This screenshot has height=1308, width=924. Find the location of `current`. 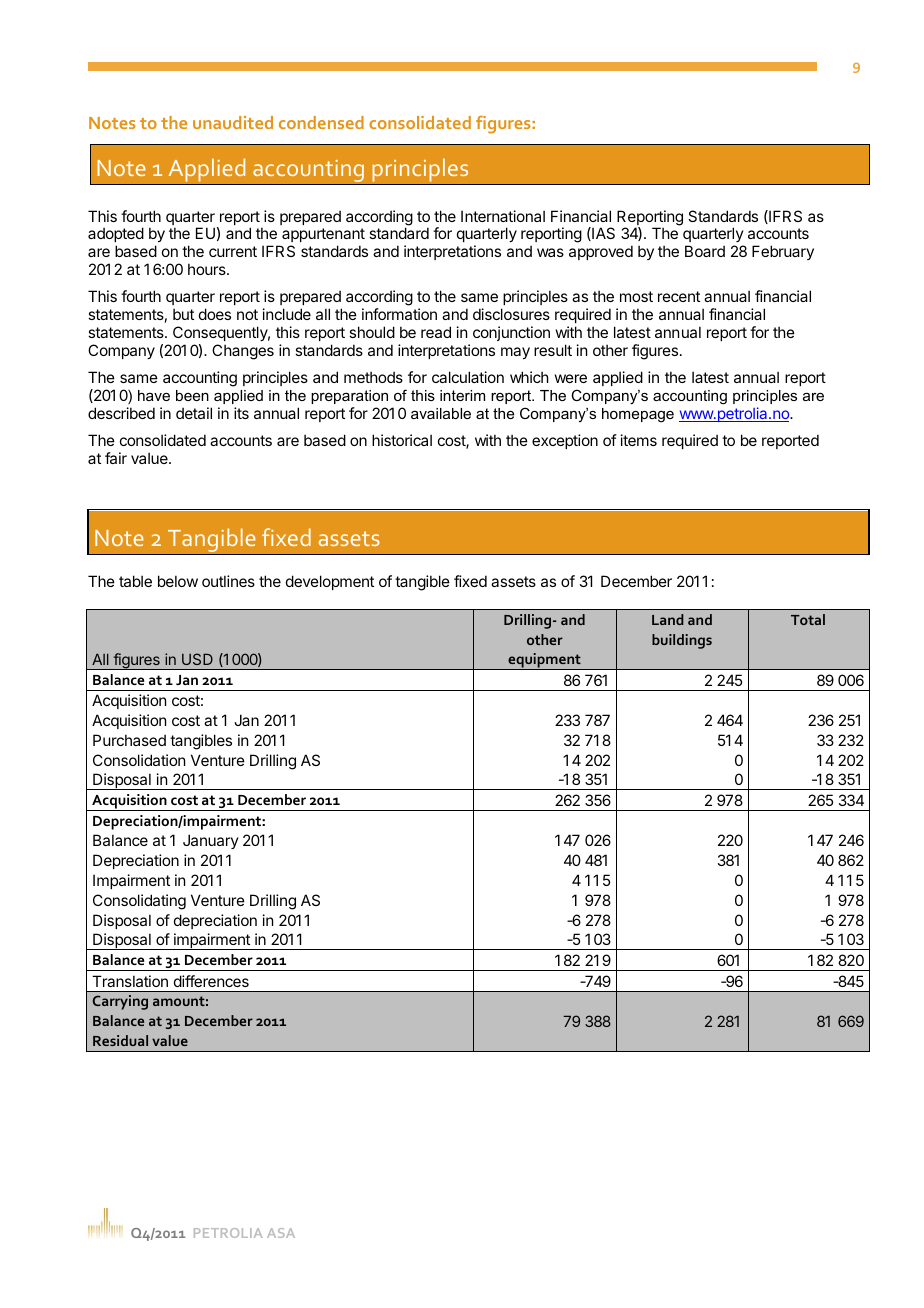

current is located at coordinates (233, 251).
